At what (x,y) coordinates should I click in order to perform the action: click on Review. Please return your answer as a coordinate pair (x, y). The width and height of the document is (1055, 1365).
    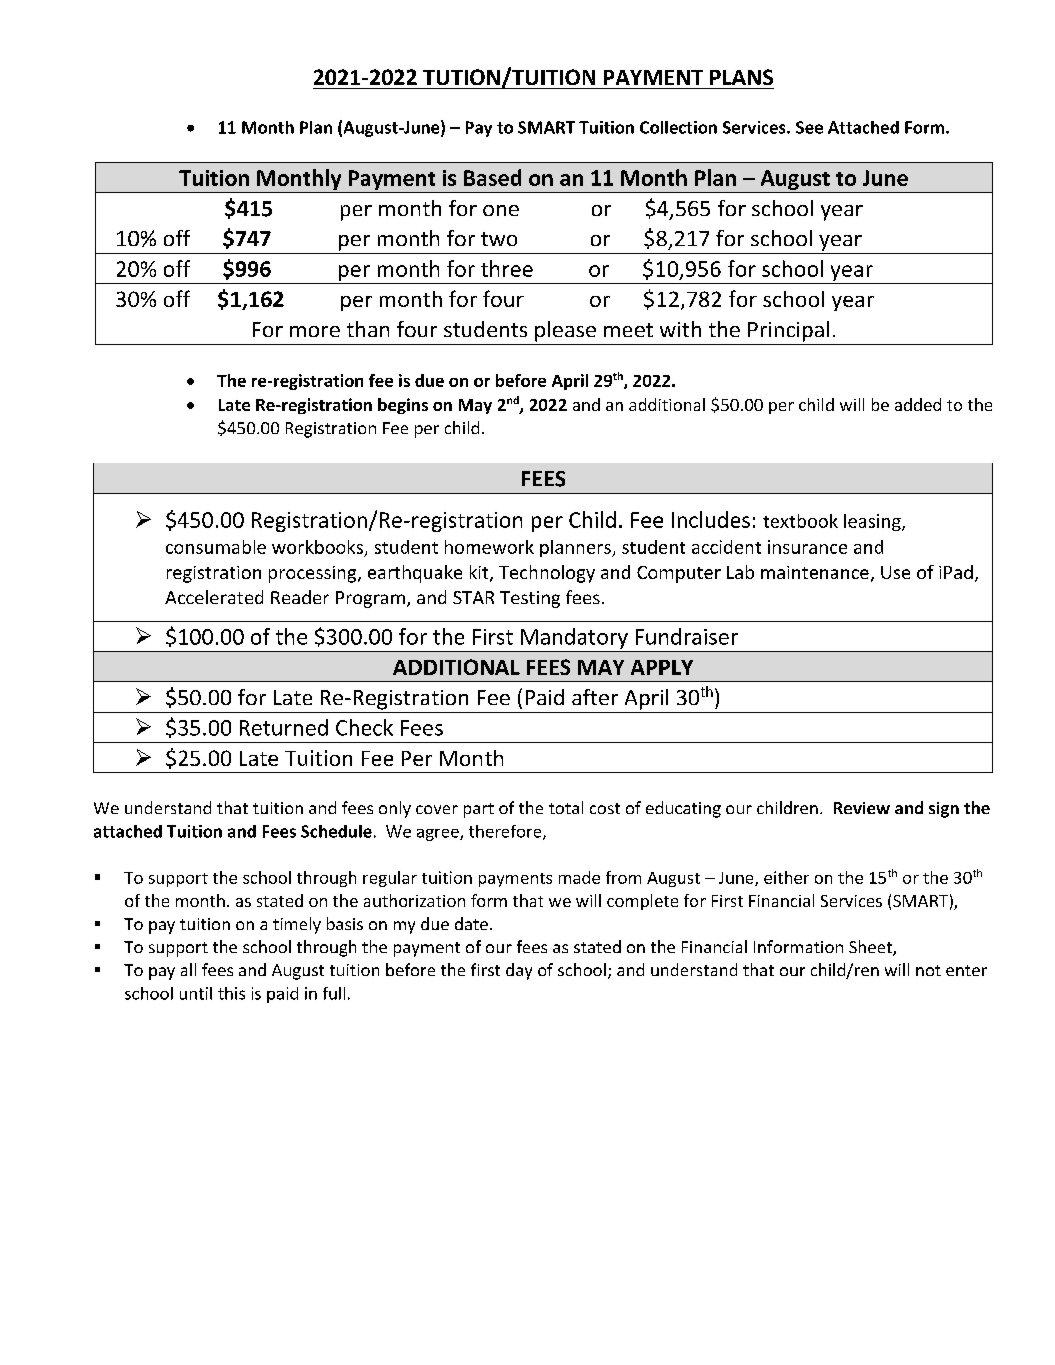
    Looking at the image, I should click on (862, 808).
